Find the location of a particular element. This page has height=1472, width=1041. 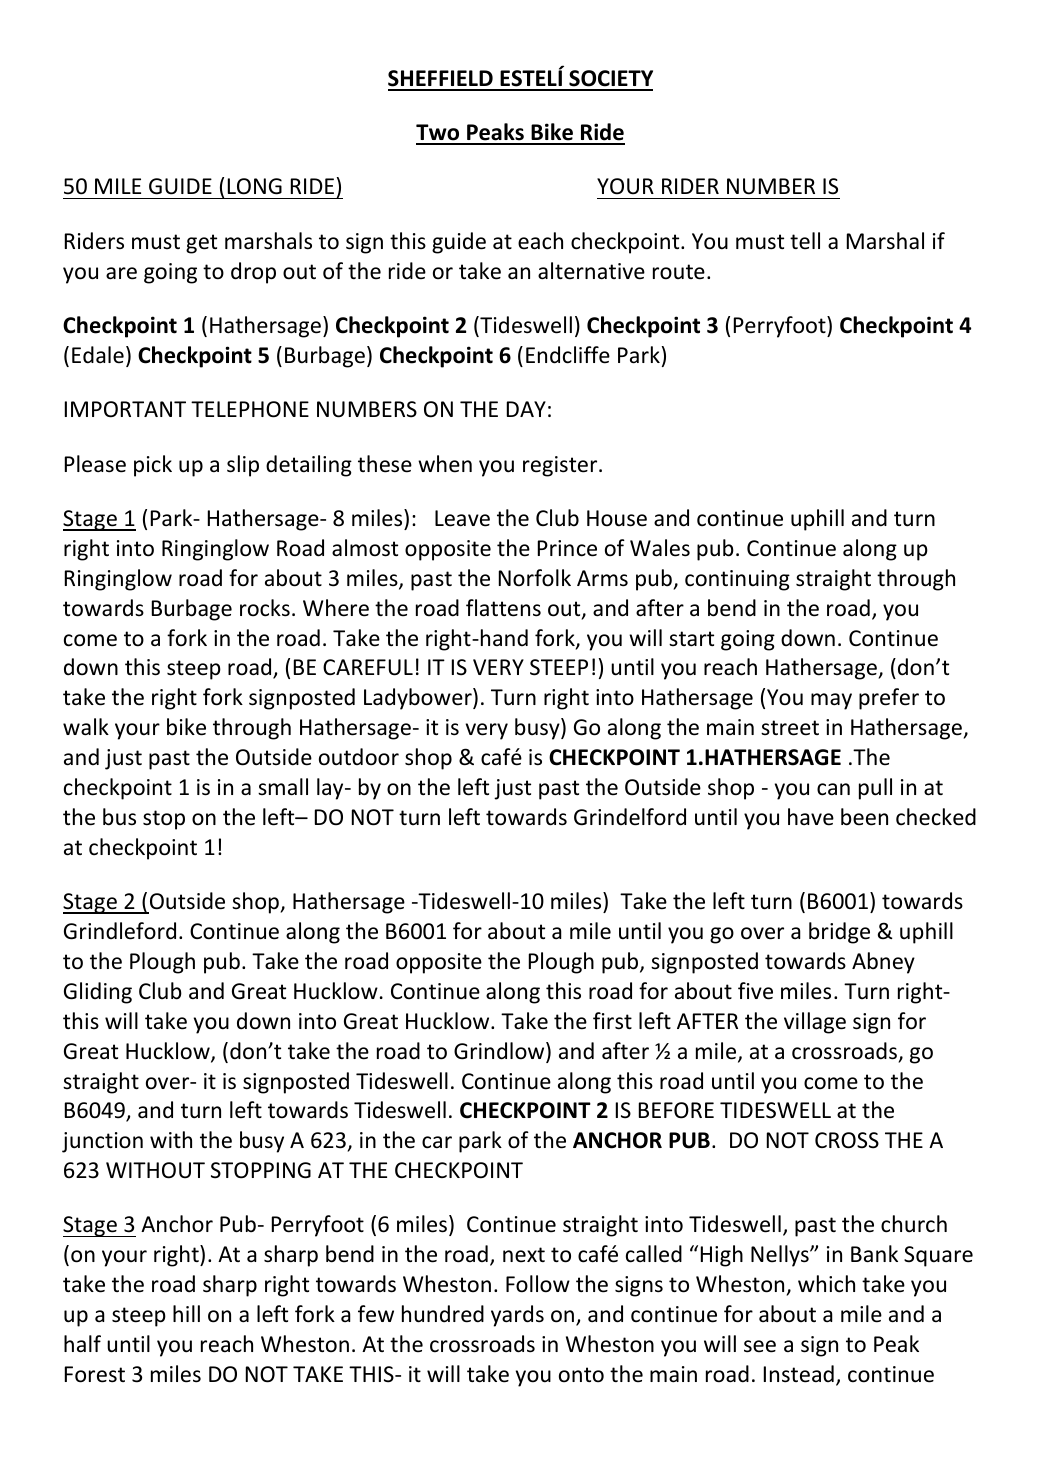

first is located at coordinates (612, 1021).
